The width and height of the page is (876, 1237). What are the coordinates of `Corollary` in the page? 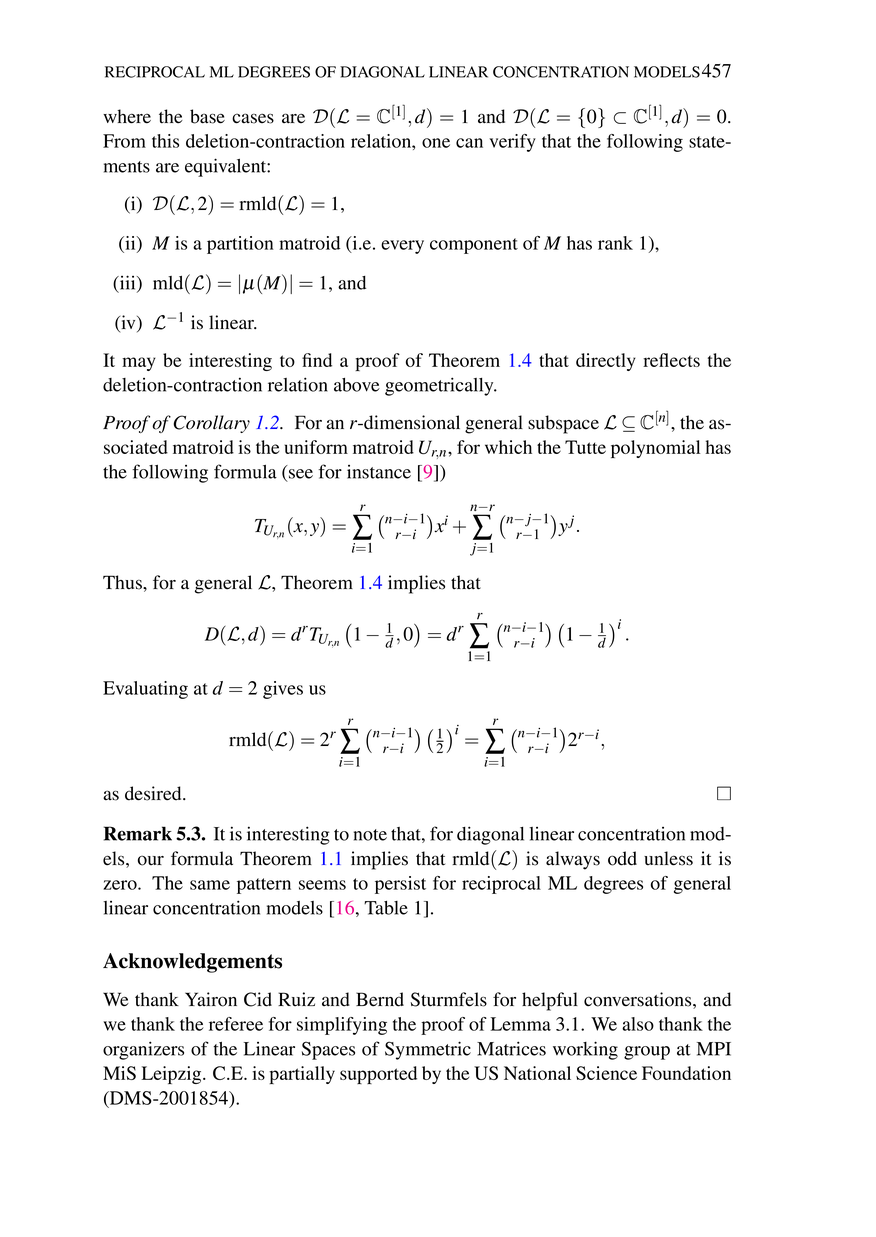 It's located at (211, 424).
